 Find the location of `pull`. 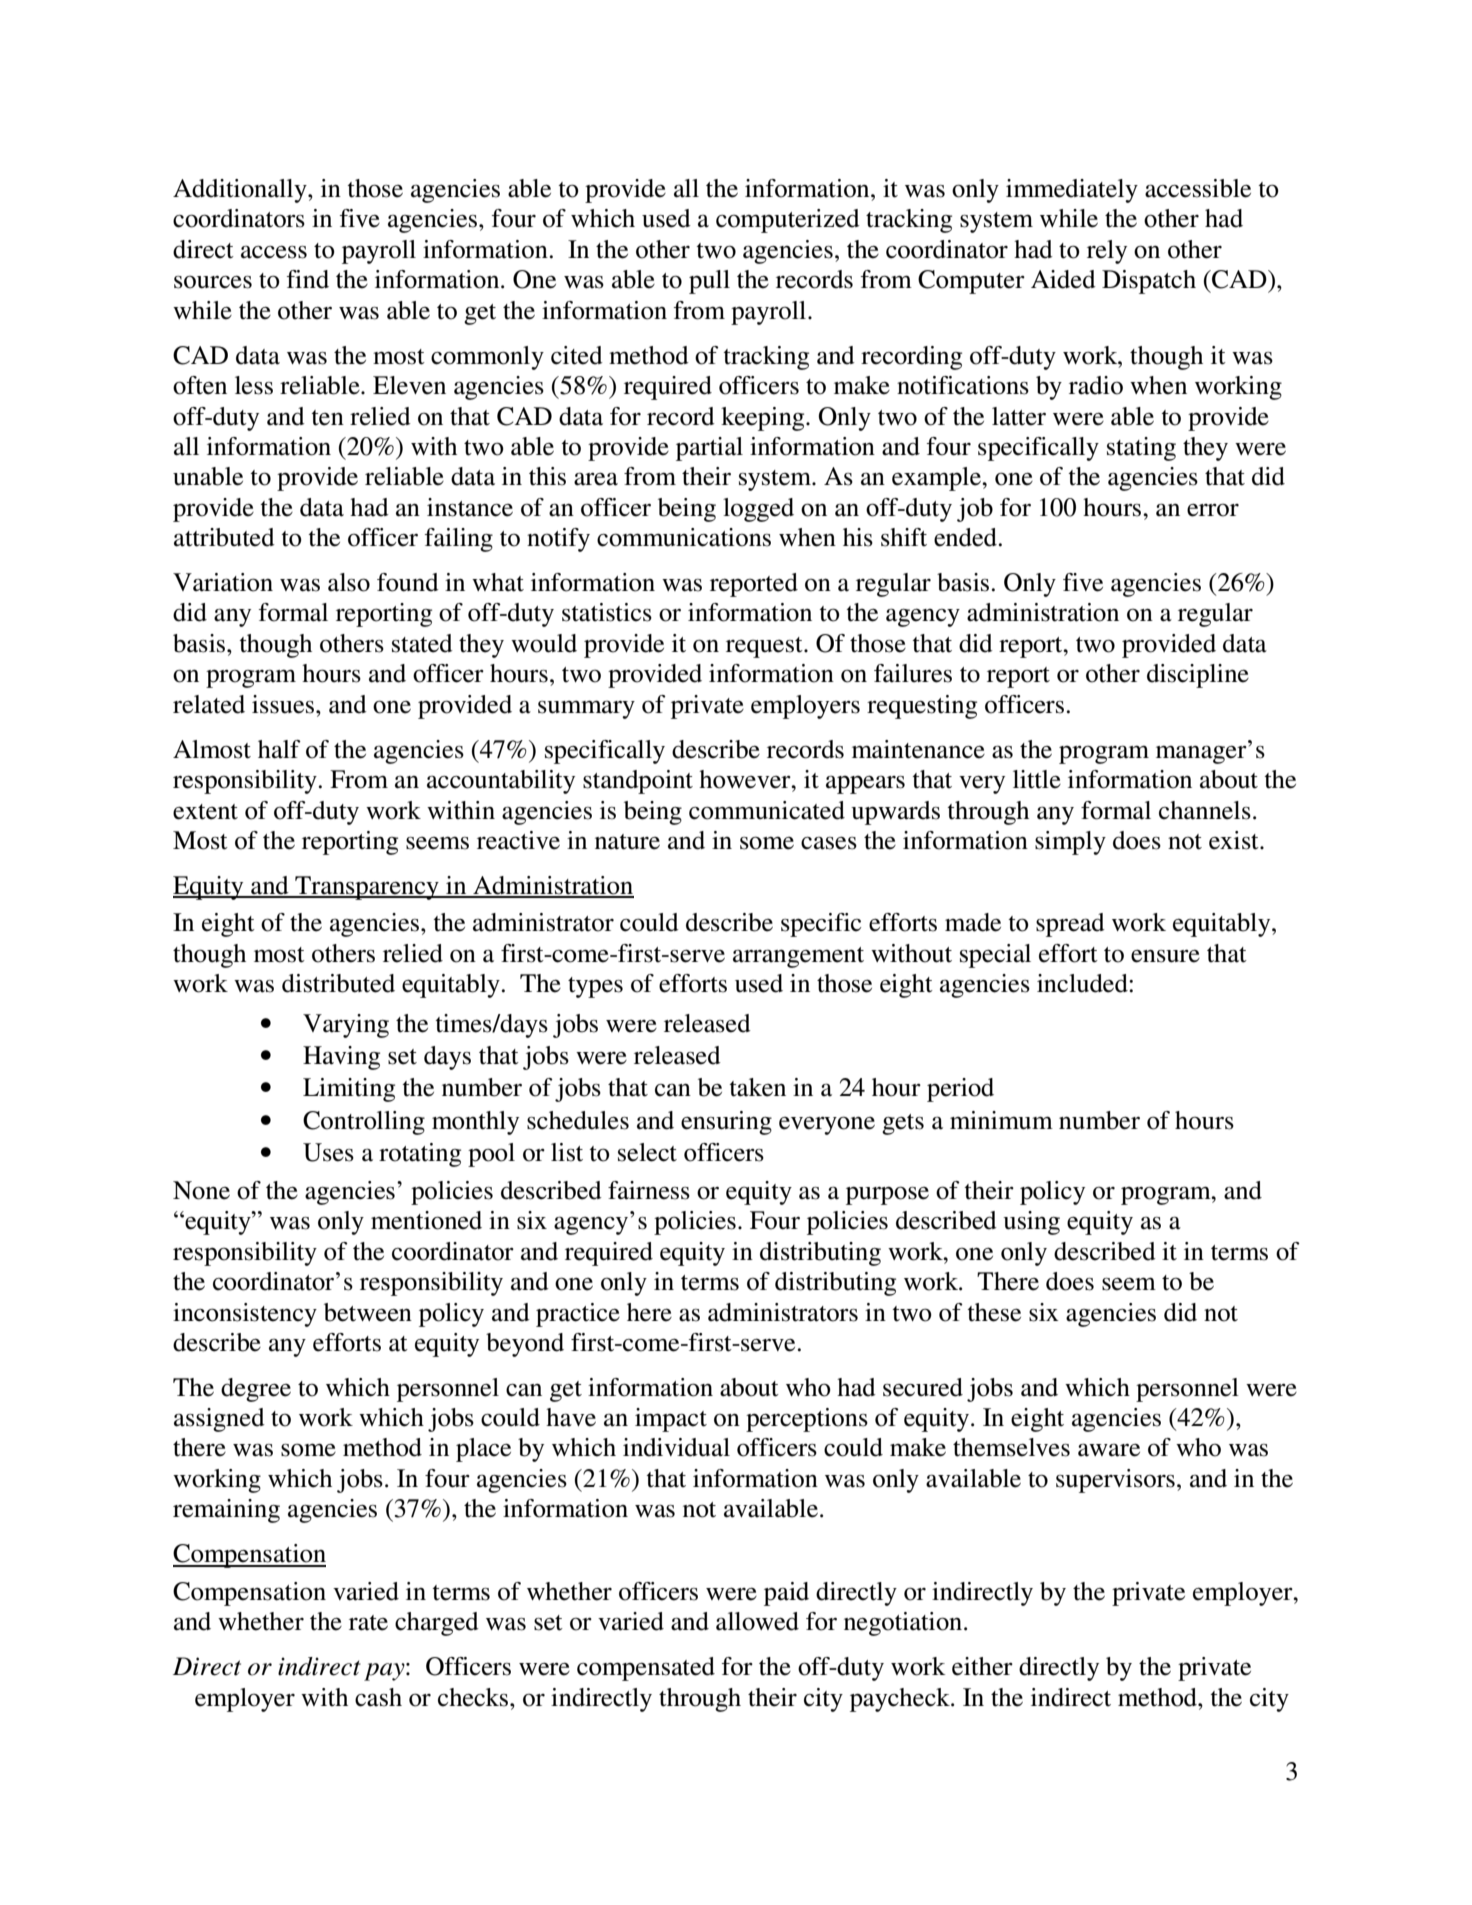

pull is located at coordinates (709, 282).
